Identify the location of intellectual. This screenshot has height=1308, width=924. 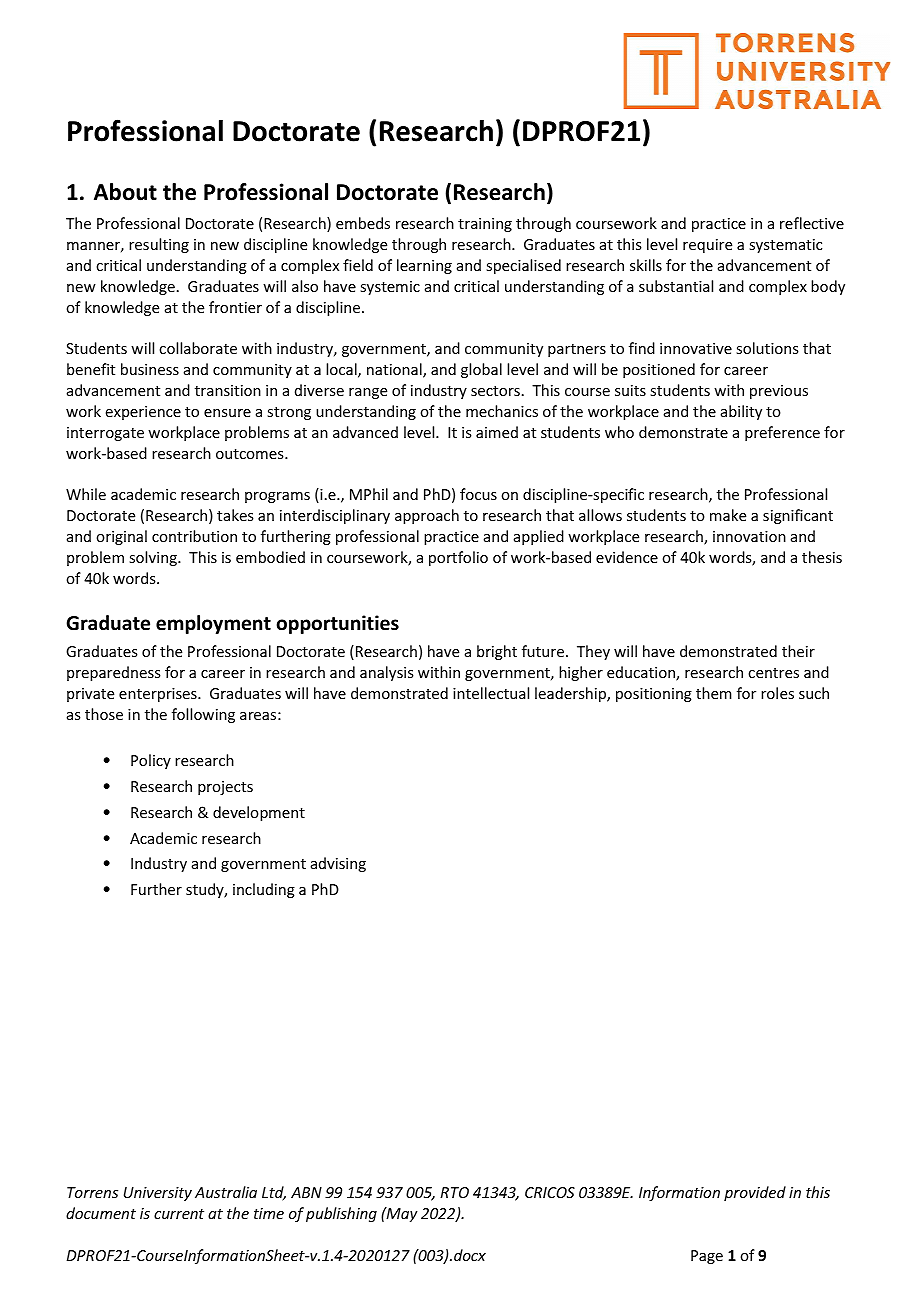
(491, 693).
